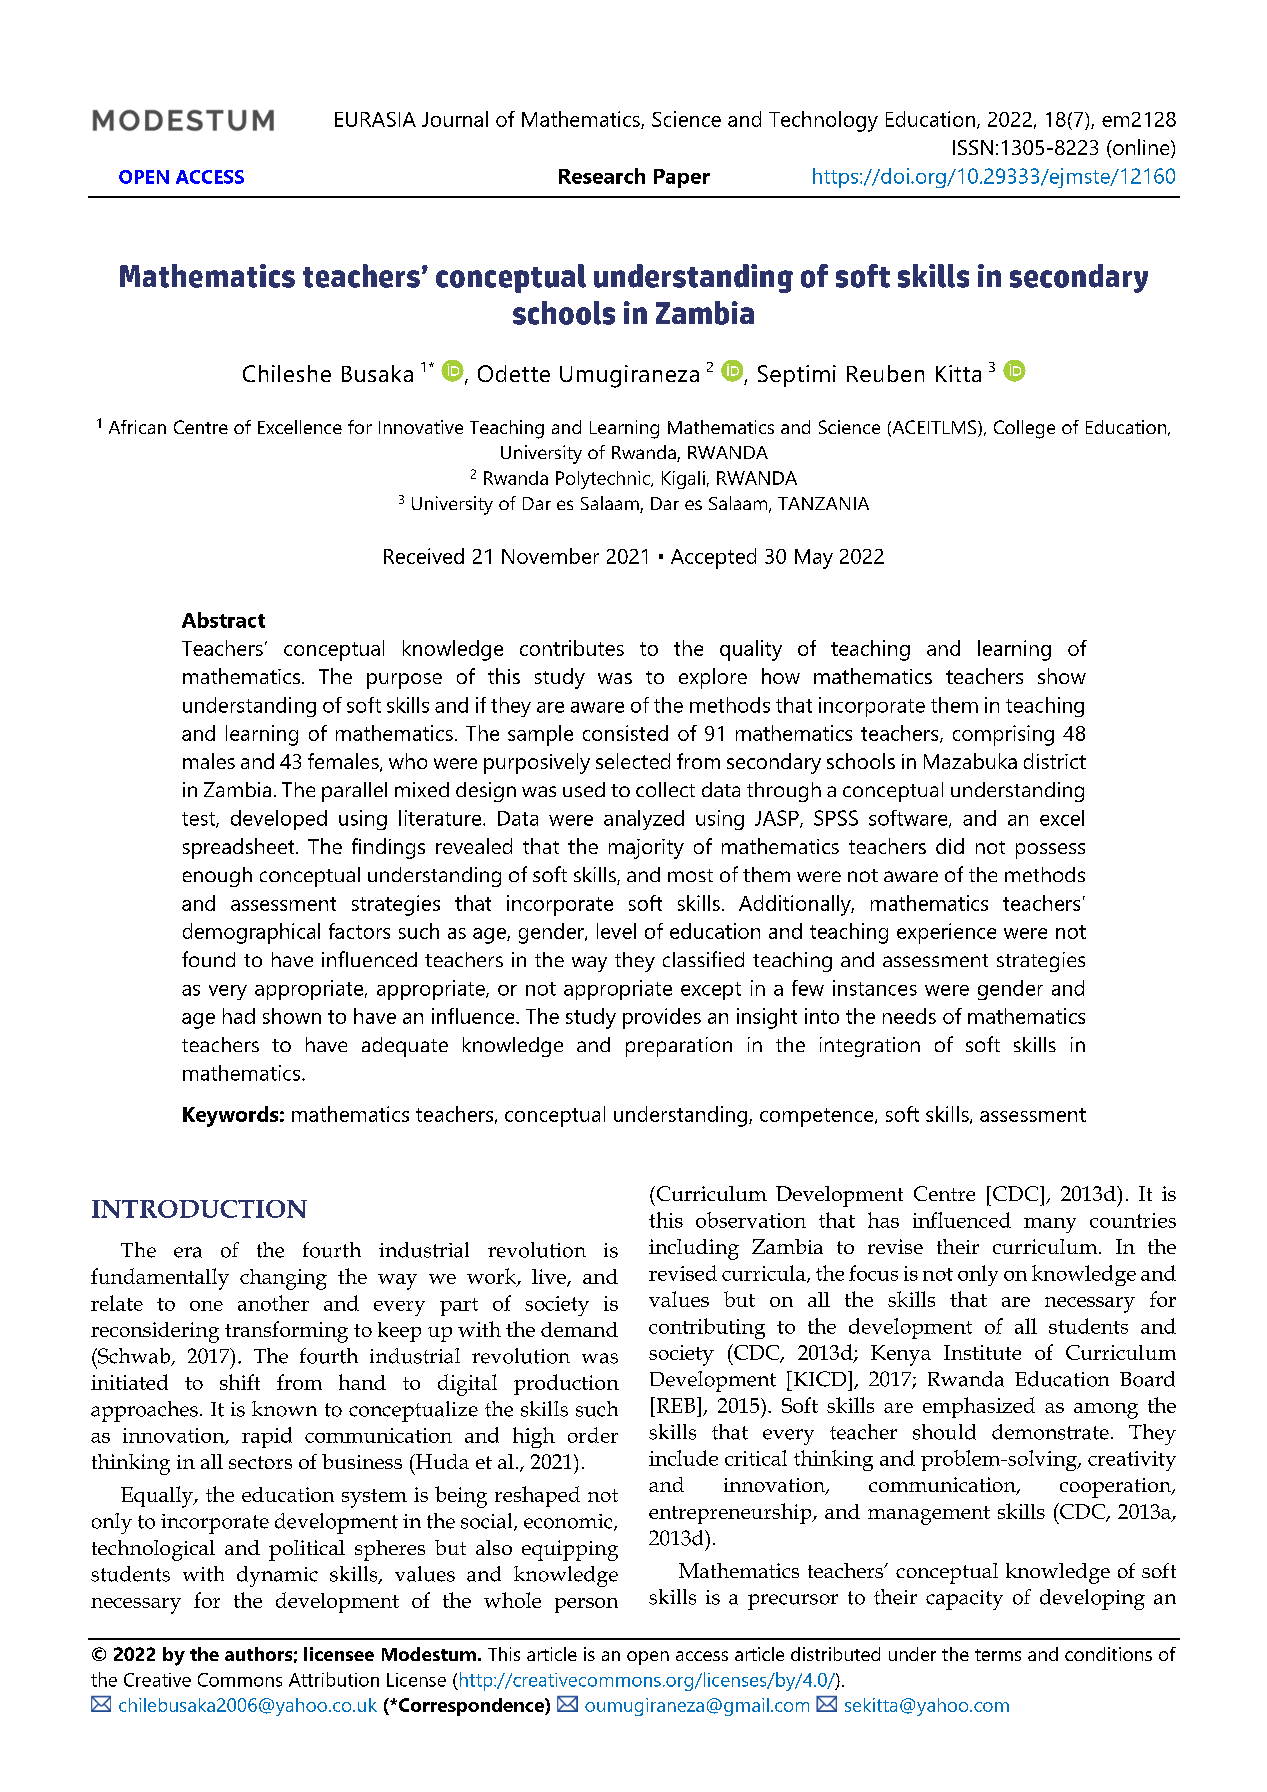 The height and width of the document is (1792, 1267). What do you see at coordinates (616, 931) in the document?
I see `level` at bounding box center [616, 931].
